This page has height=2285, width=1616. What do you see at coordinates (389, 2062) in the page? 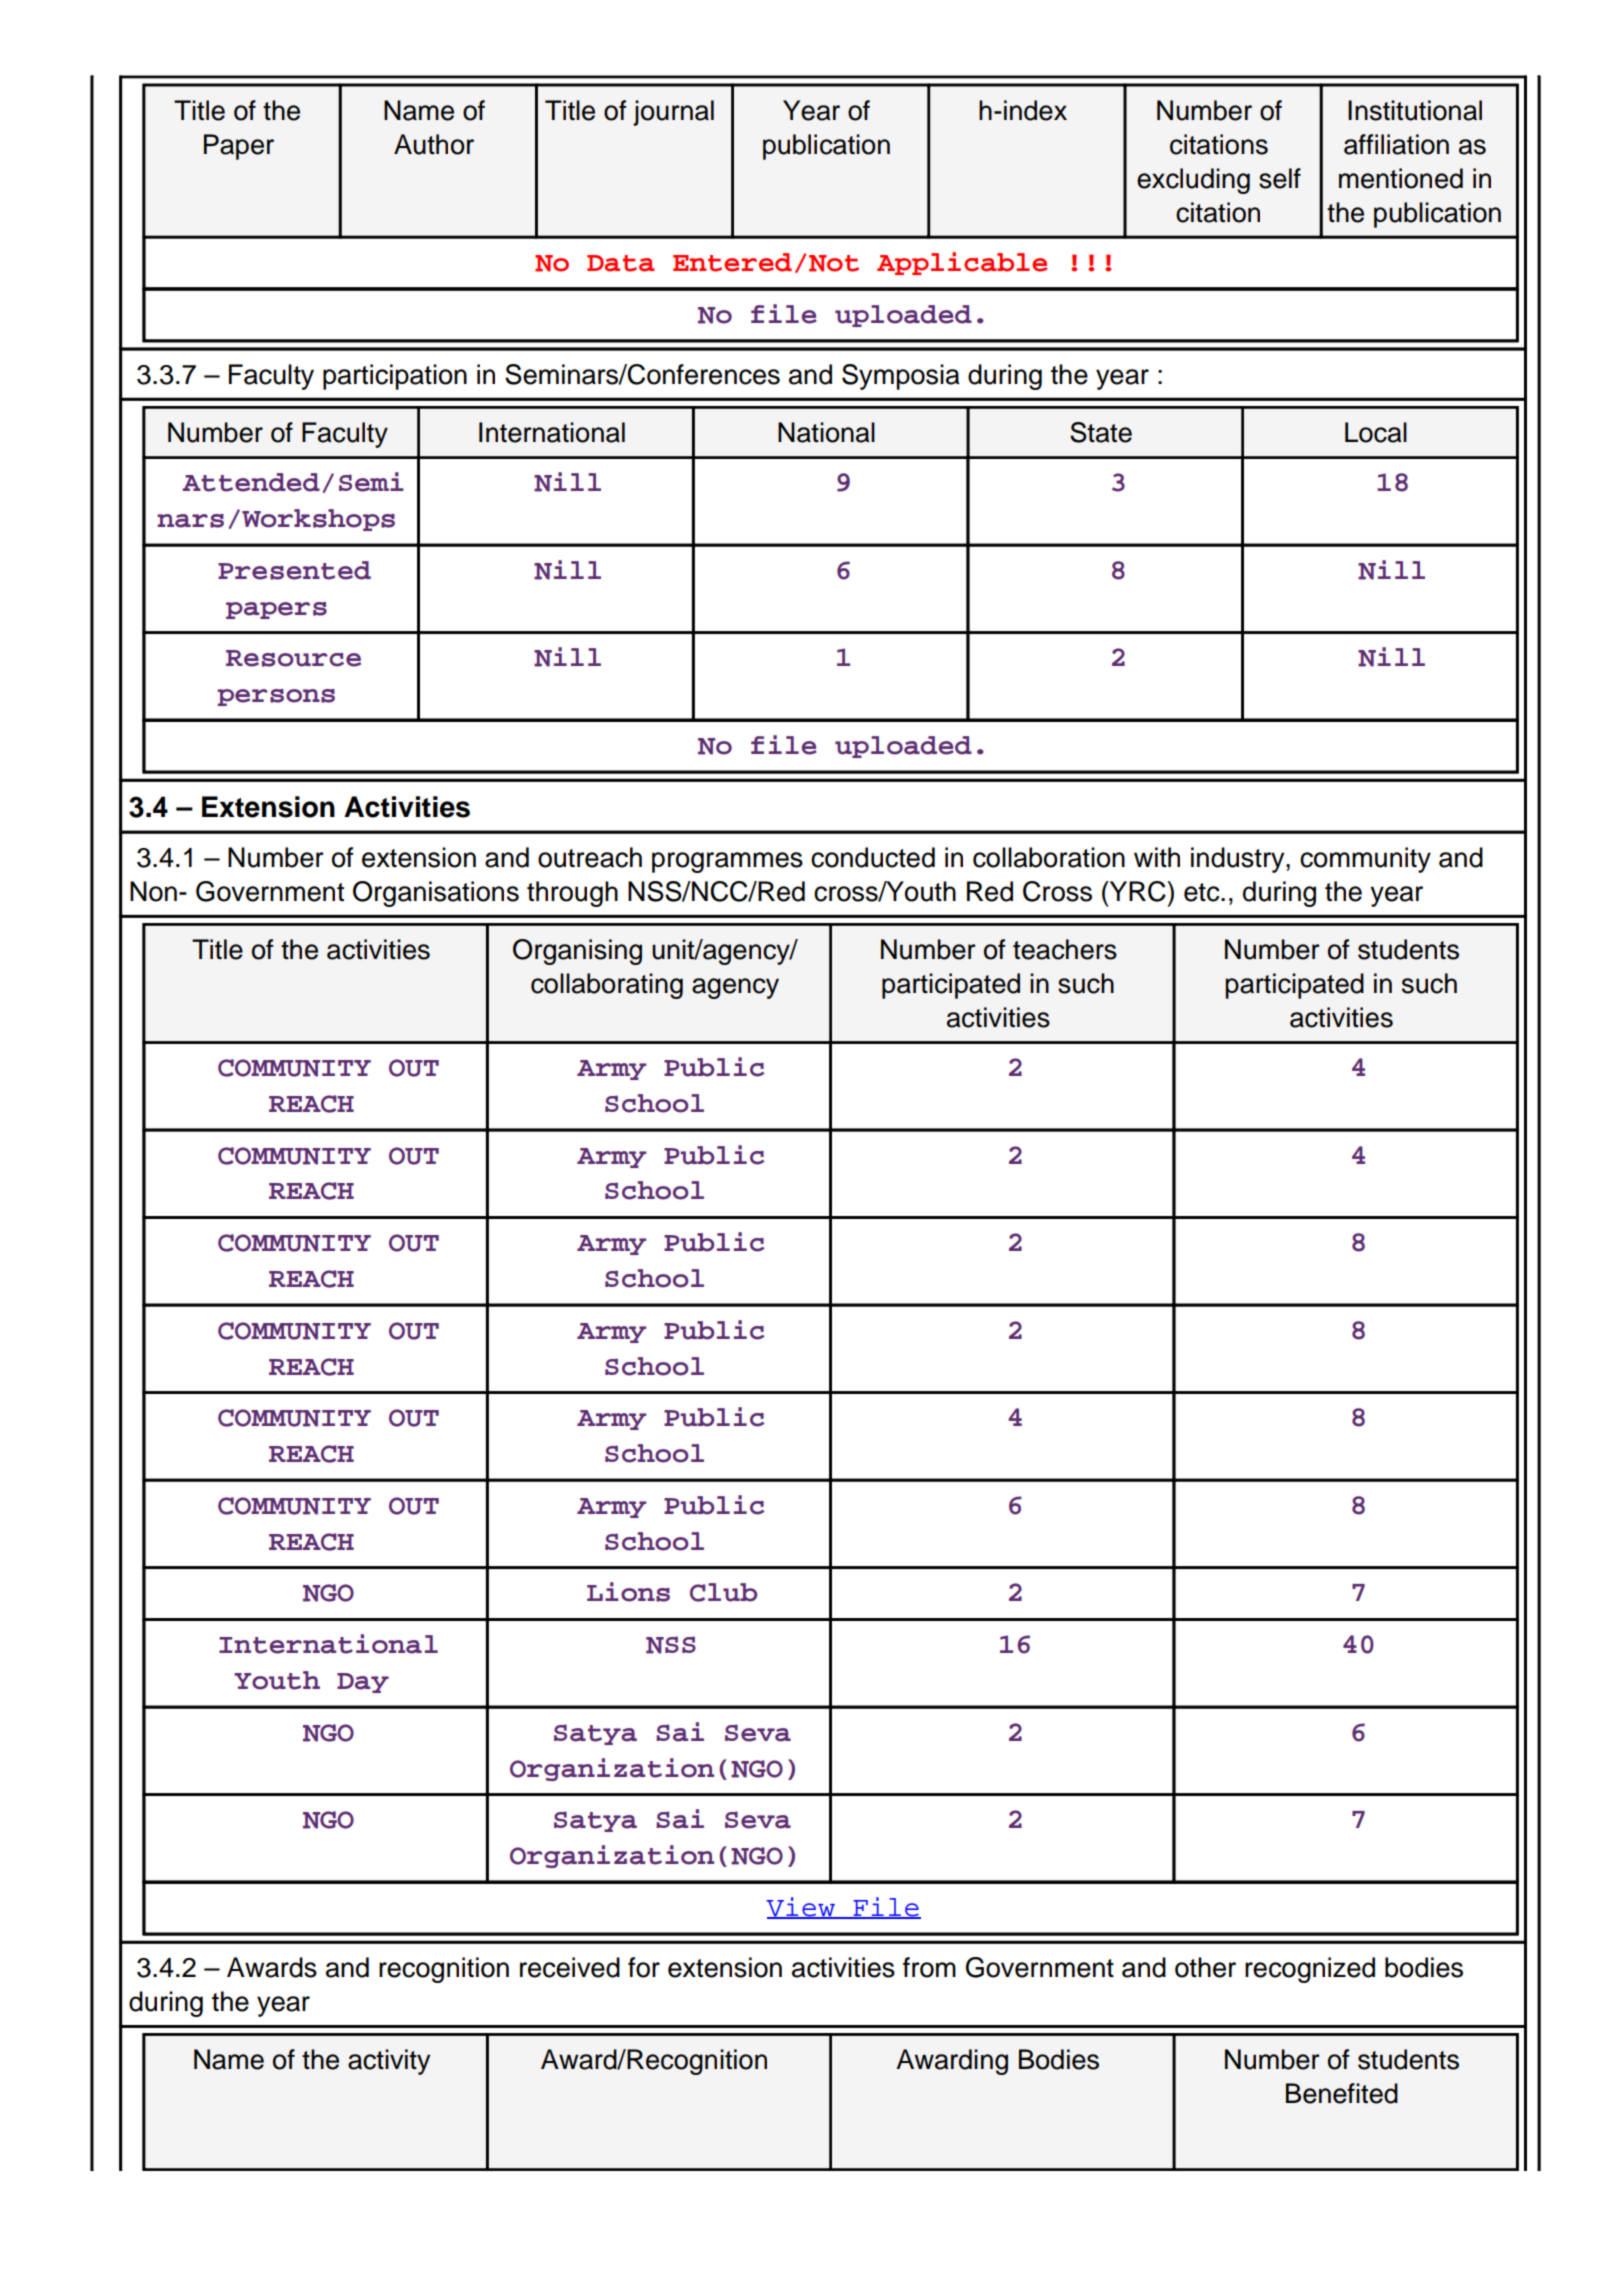
I see `activity` at bounding box center [389, 2062].
